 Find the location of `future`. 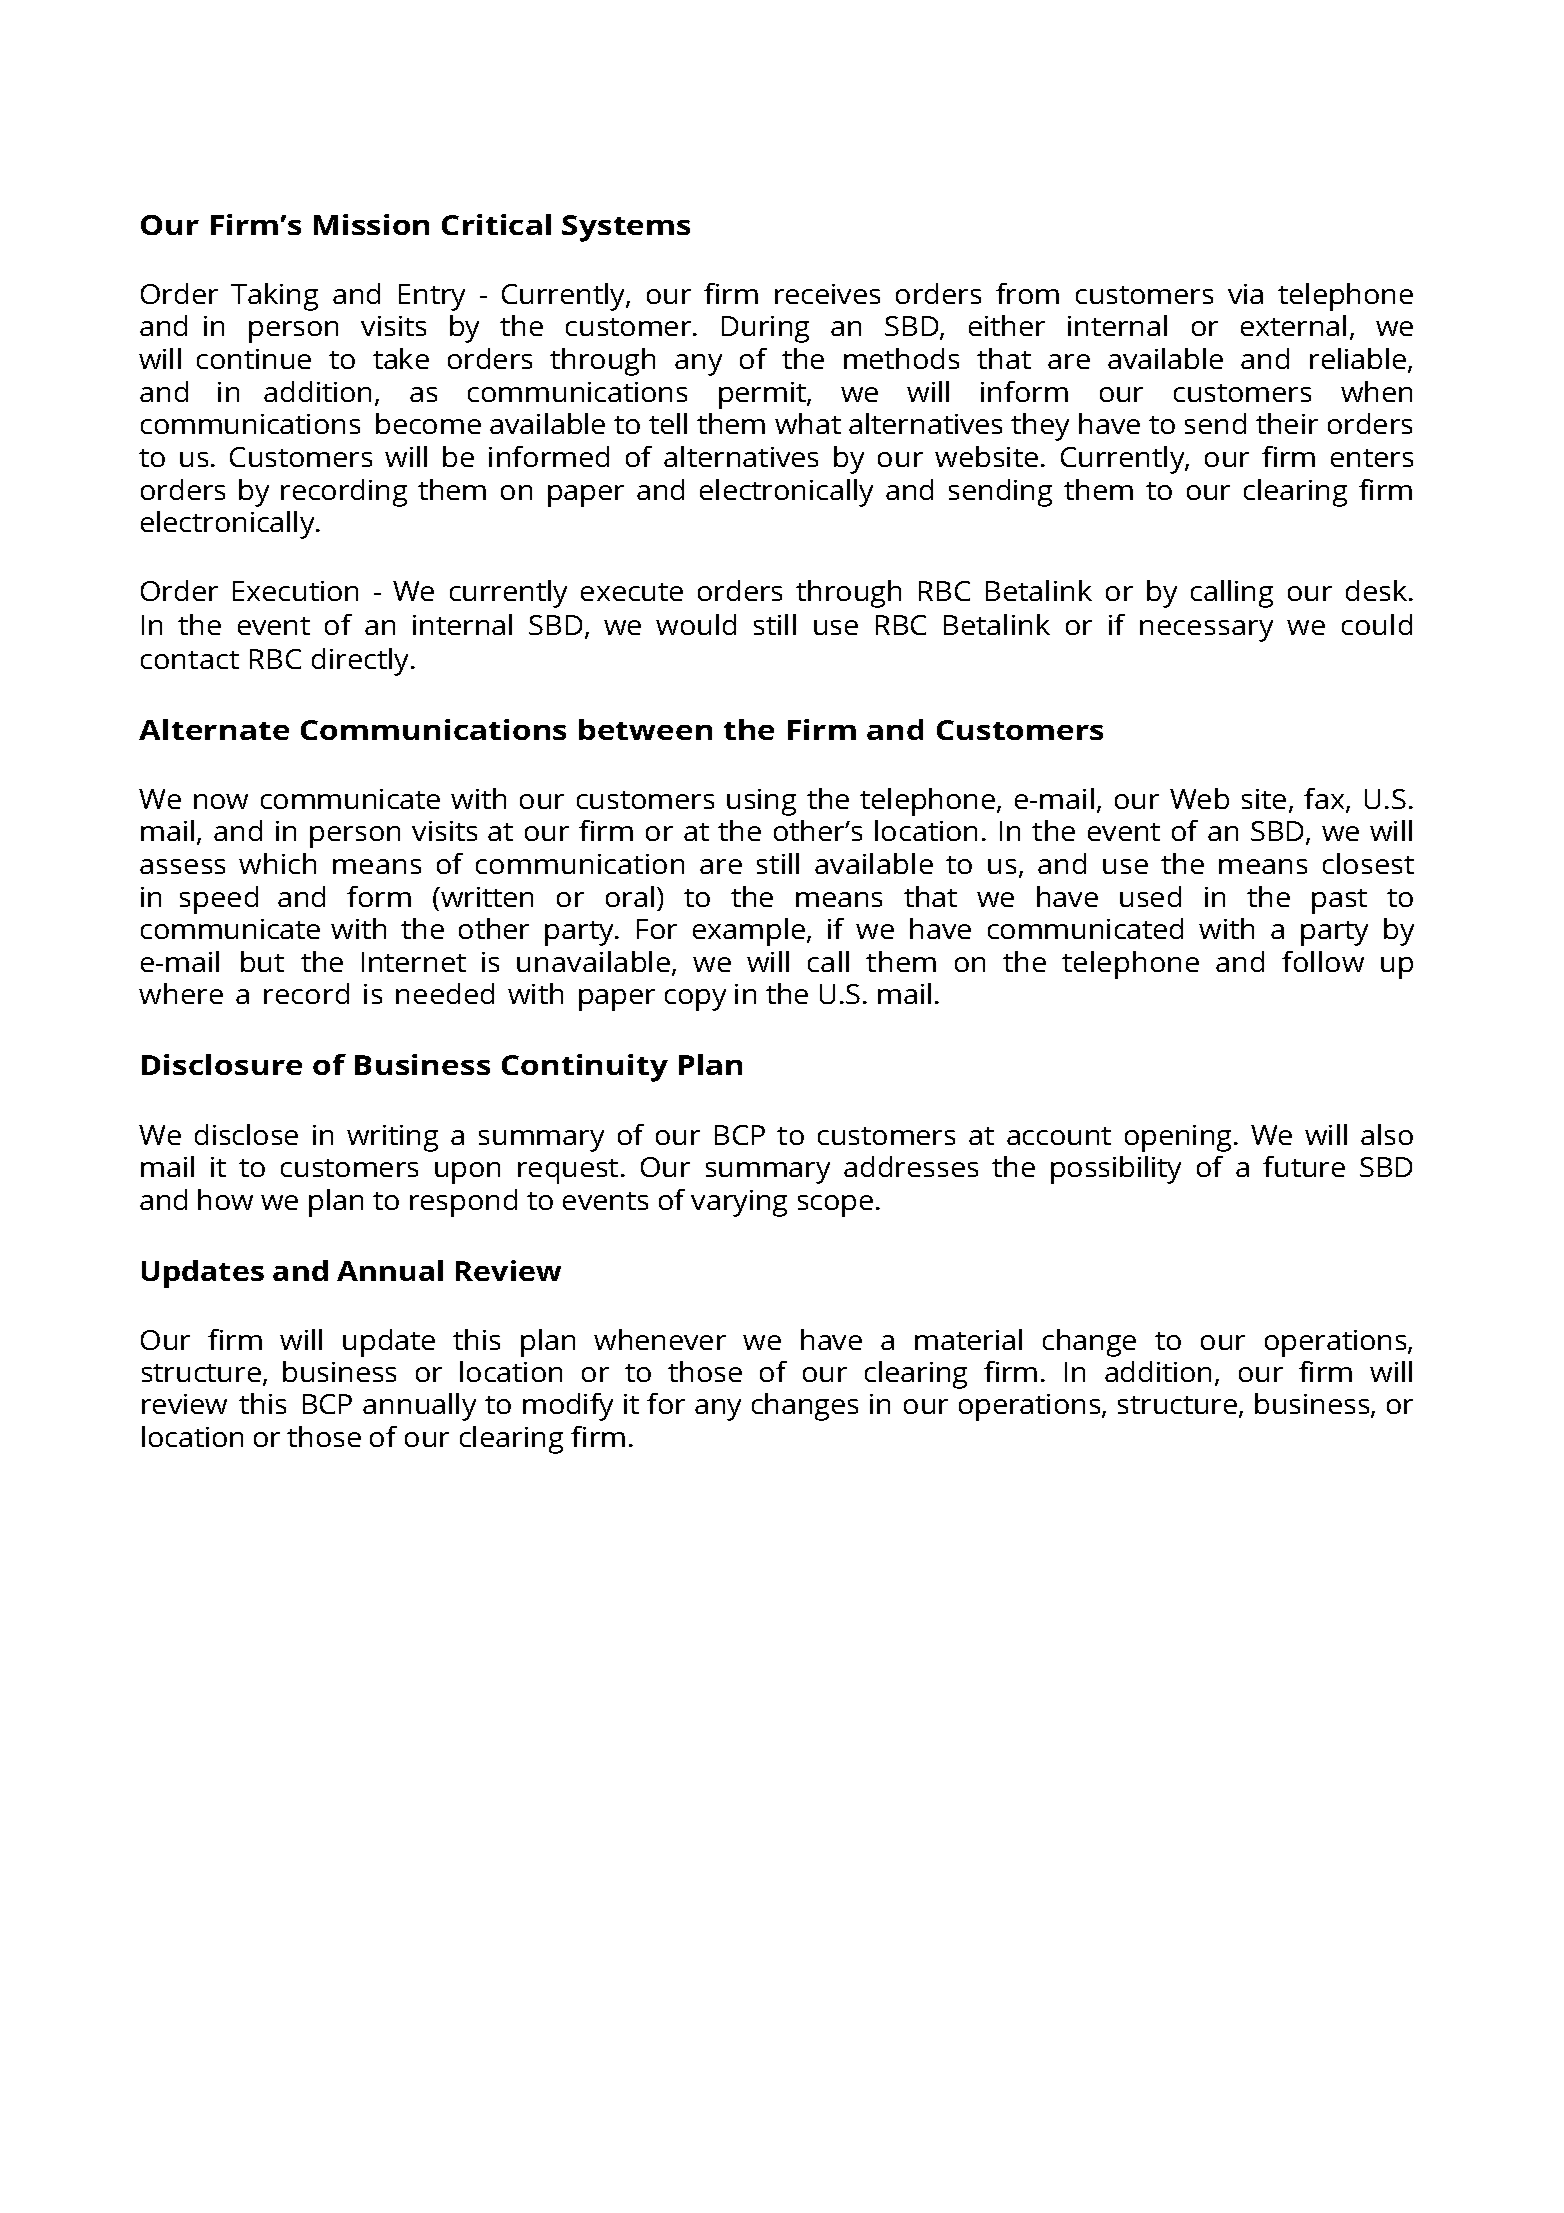

future is located at coordinates (1304, 1166).
